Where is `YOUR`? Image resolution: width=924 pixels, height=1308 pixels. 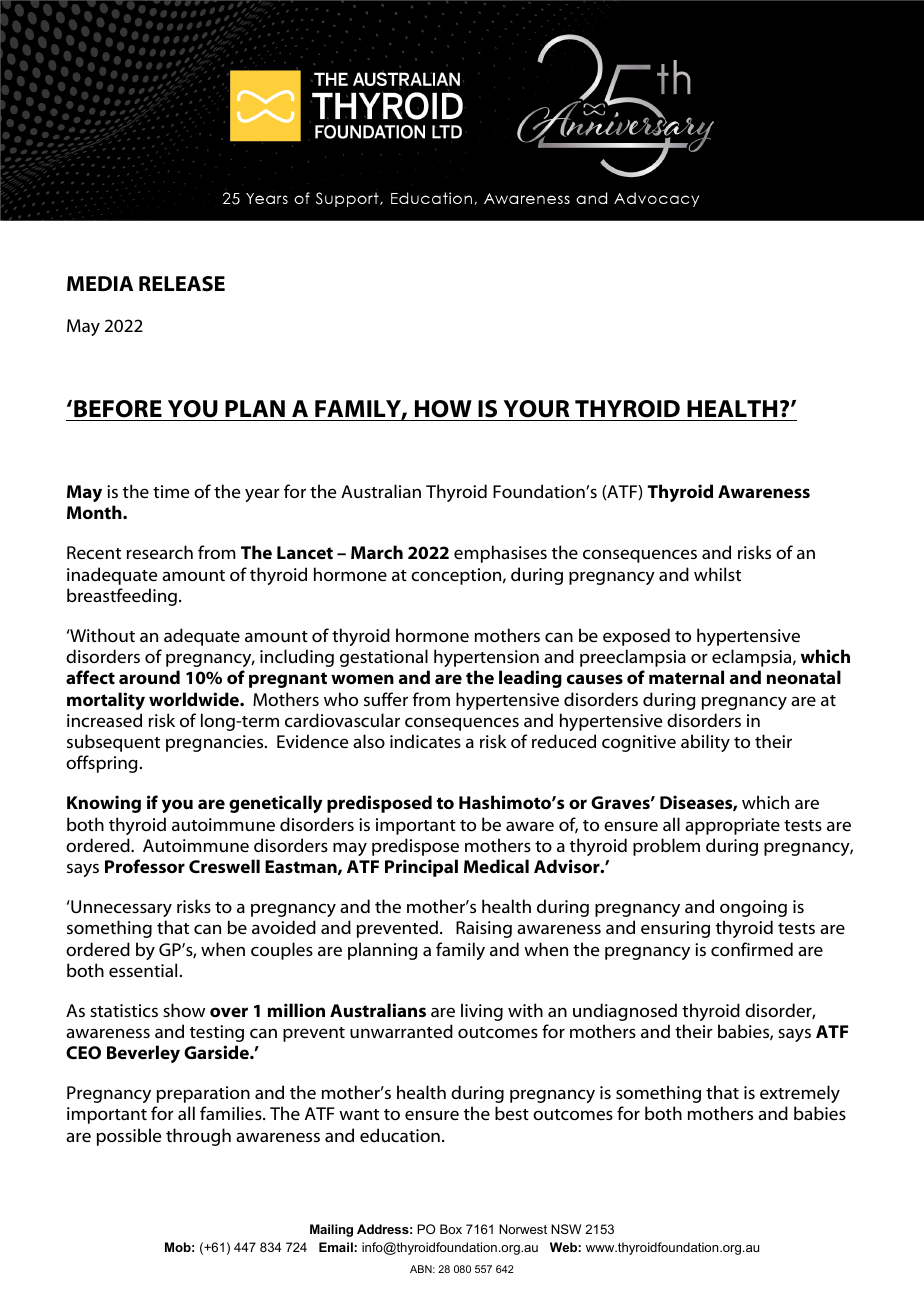 YOUR is located at coordinates (536, 409).
